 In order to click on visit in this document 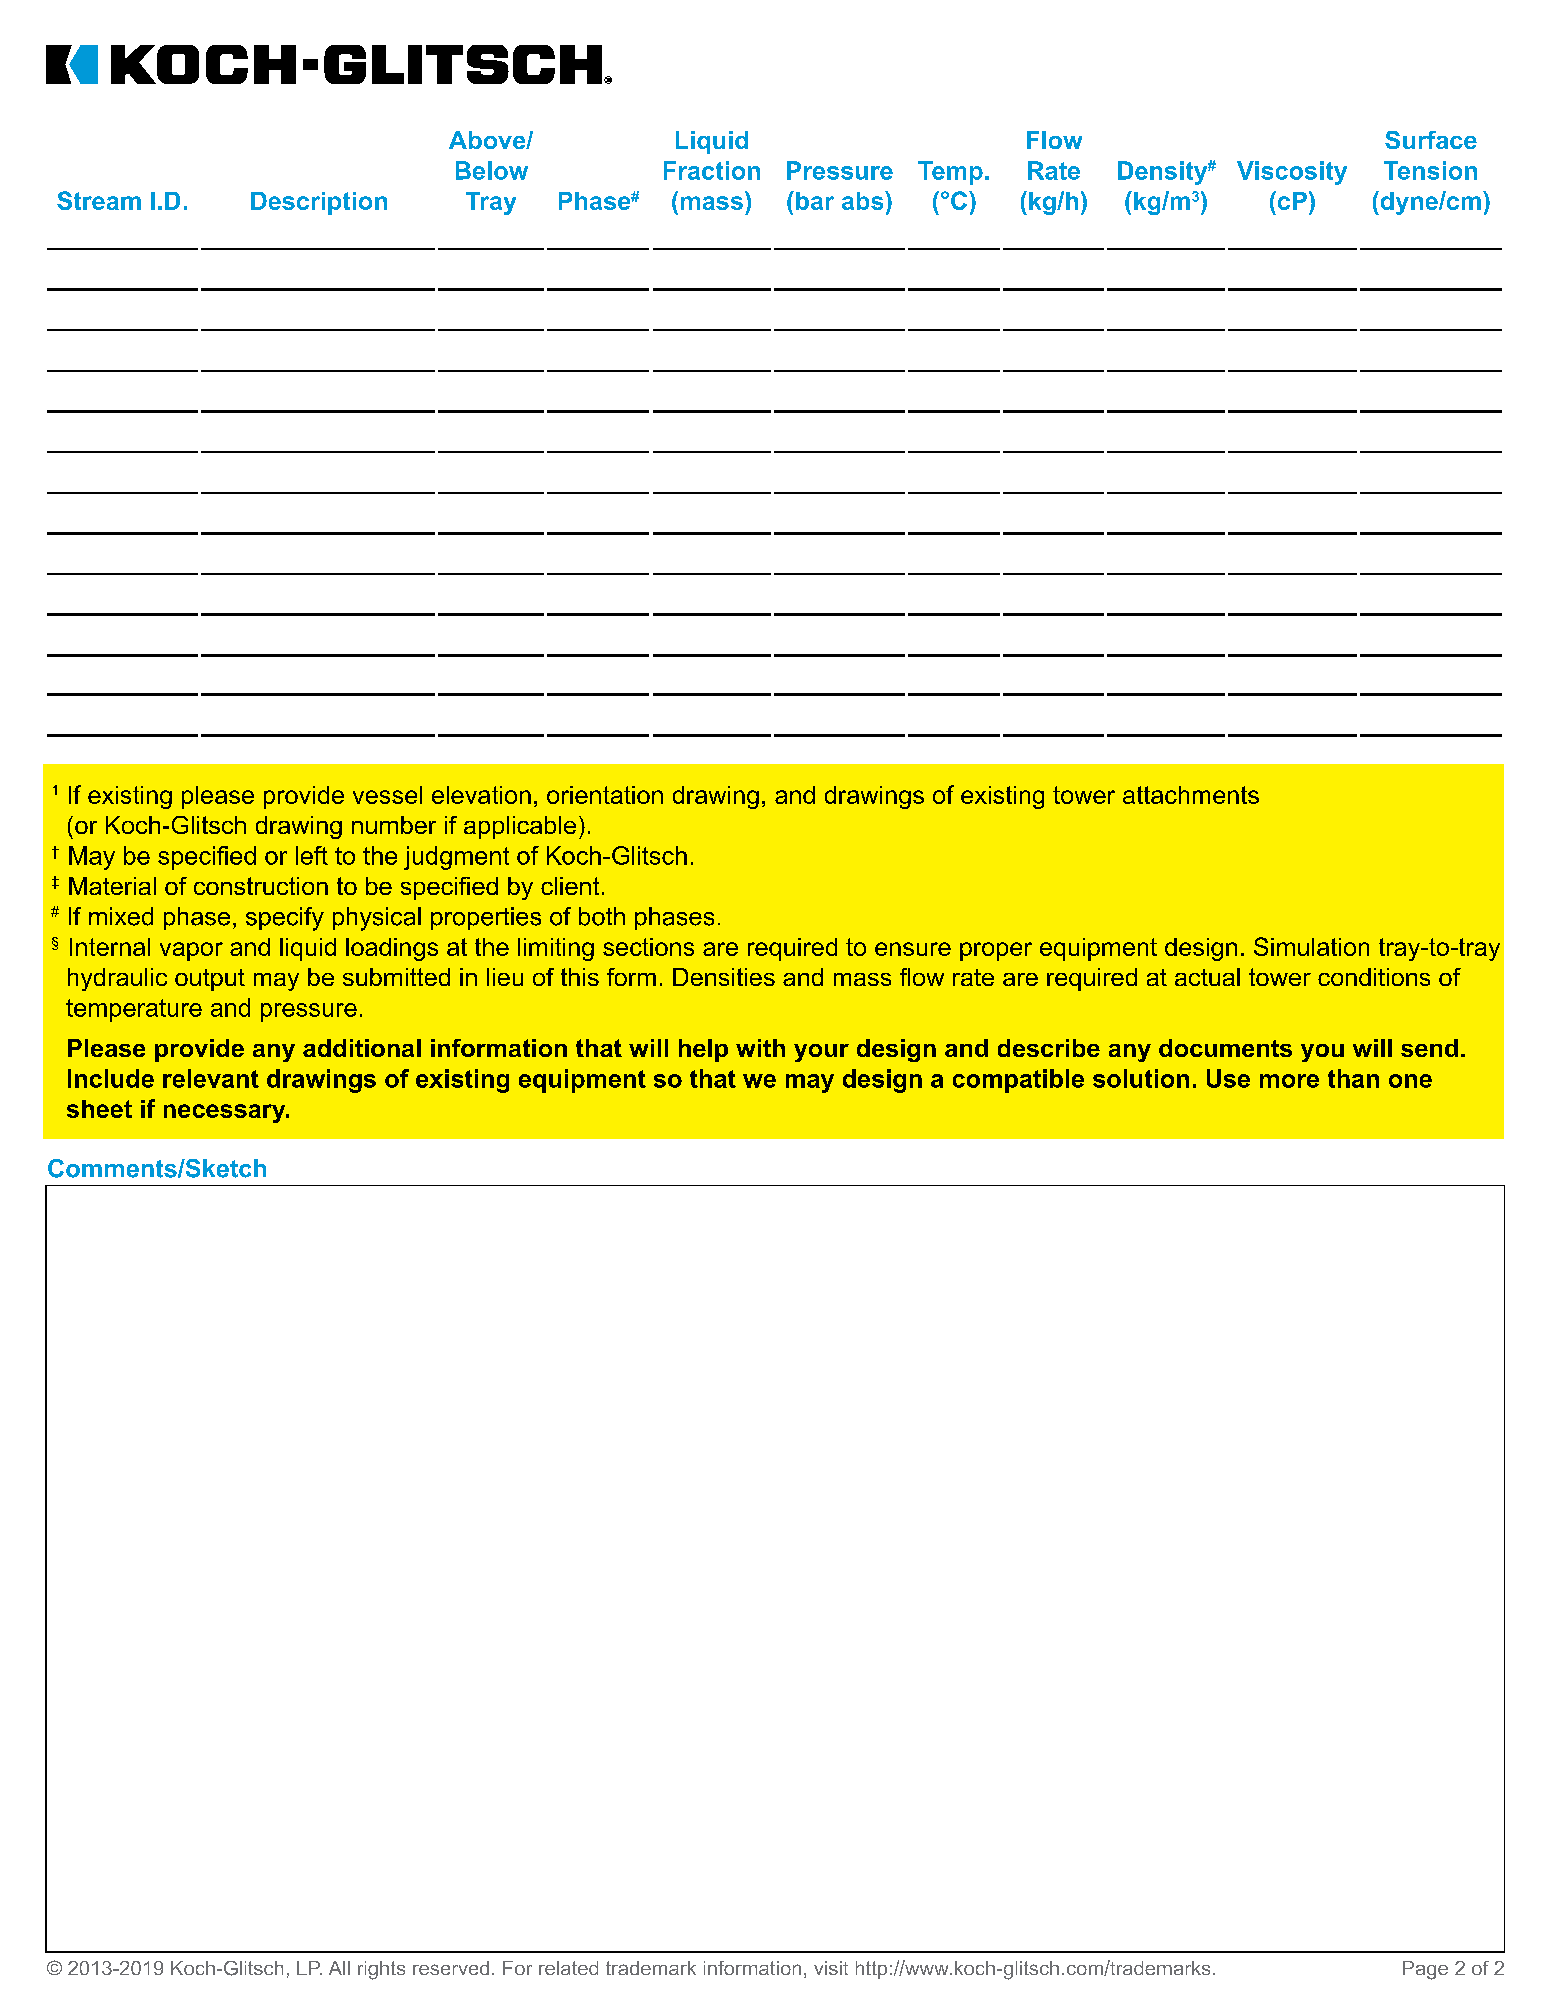, I will do `click(831, 1968)`.
